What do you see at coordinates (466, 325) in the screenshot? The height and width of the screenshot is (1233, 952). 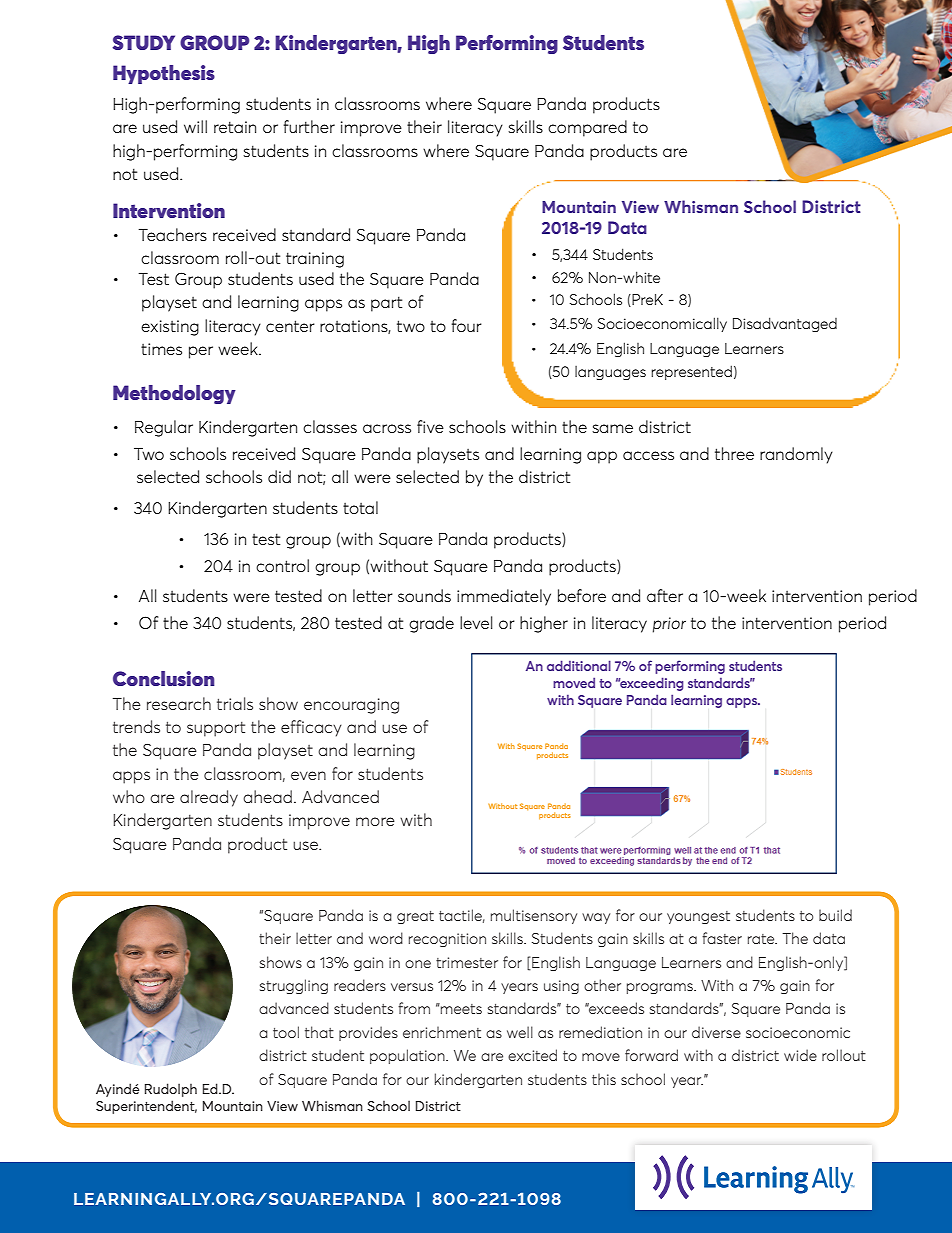 I see `four` at bounding box center [466, 325].
